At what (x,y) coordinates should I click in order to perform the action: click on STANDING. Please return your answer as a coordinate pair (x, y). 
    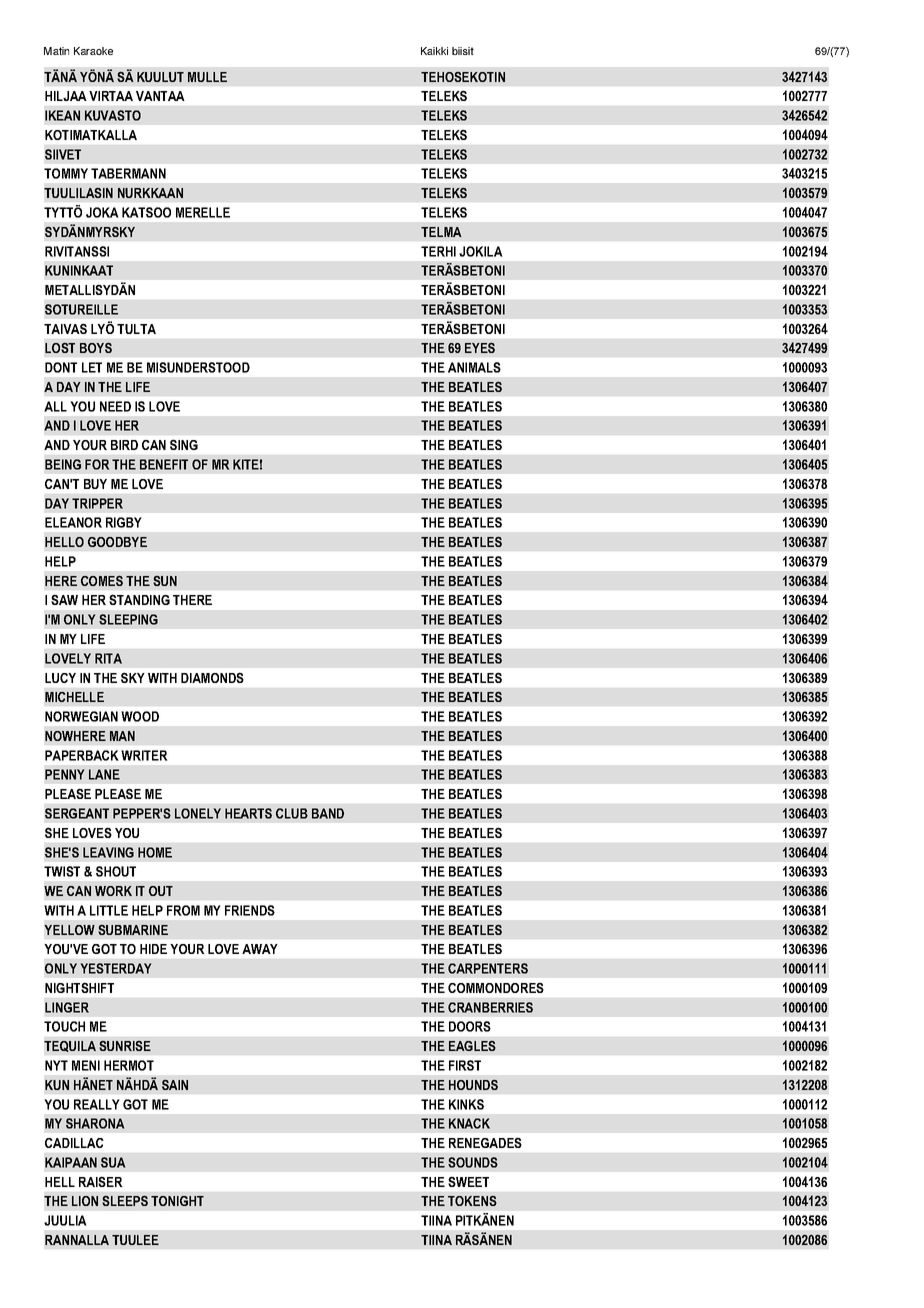
    Looking at the image, I should click on (139, 599).
